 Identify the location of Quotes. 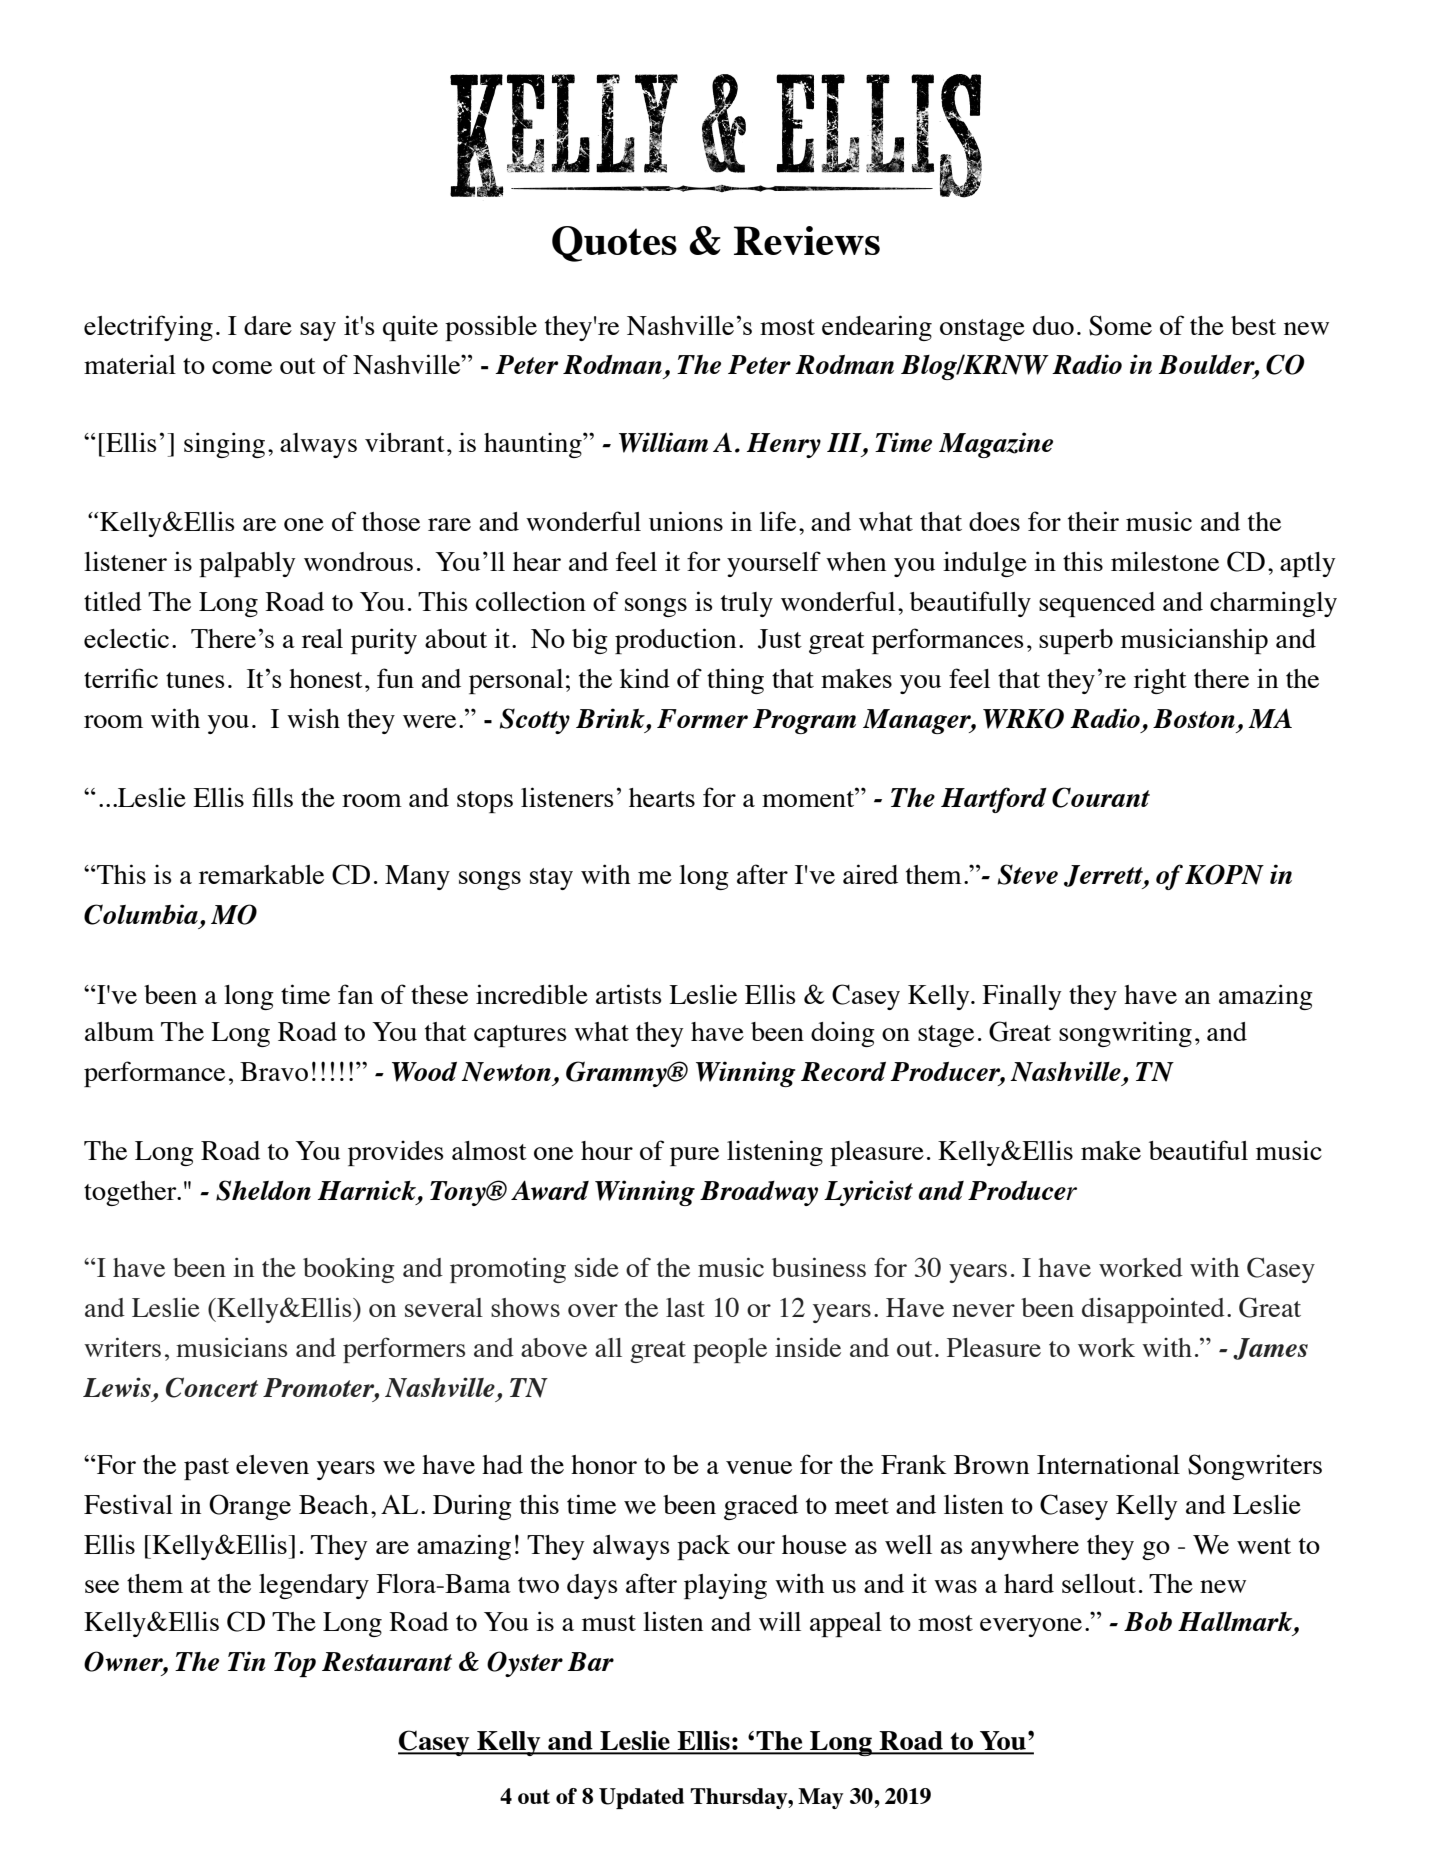
(614, 244).
